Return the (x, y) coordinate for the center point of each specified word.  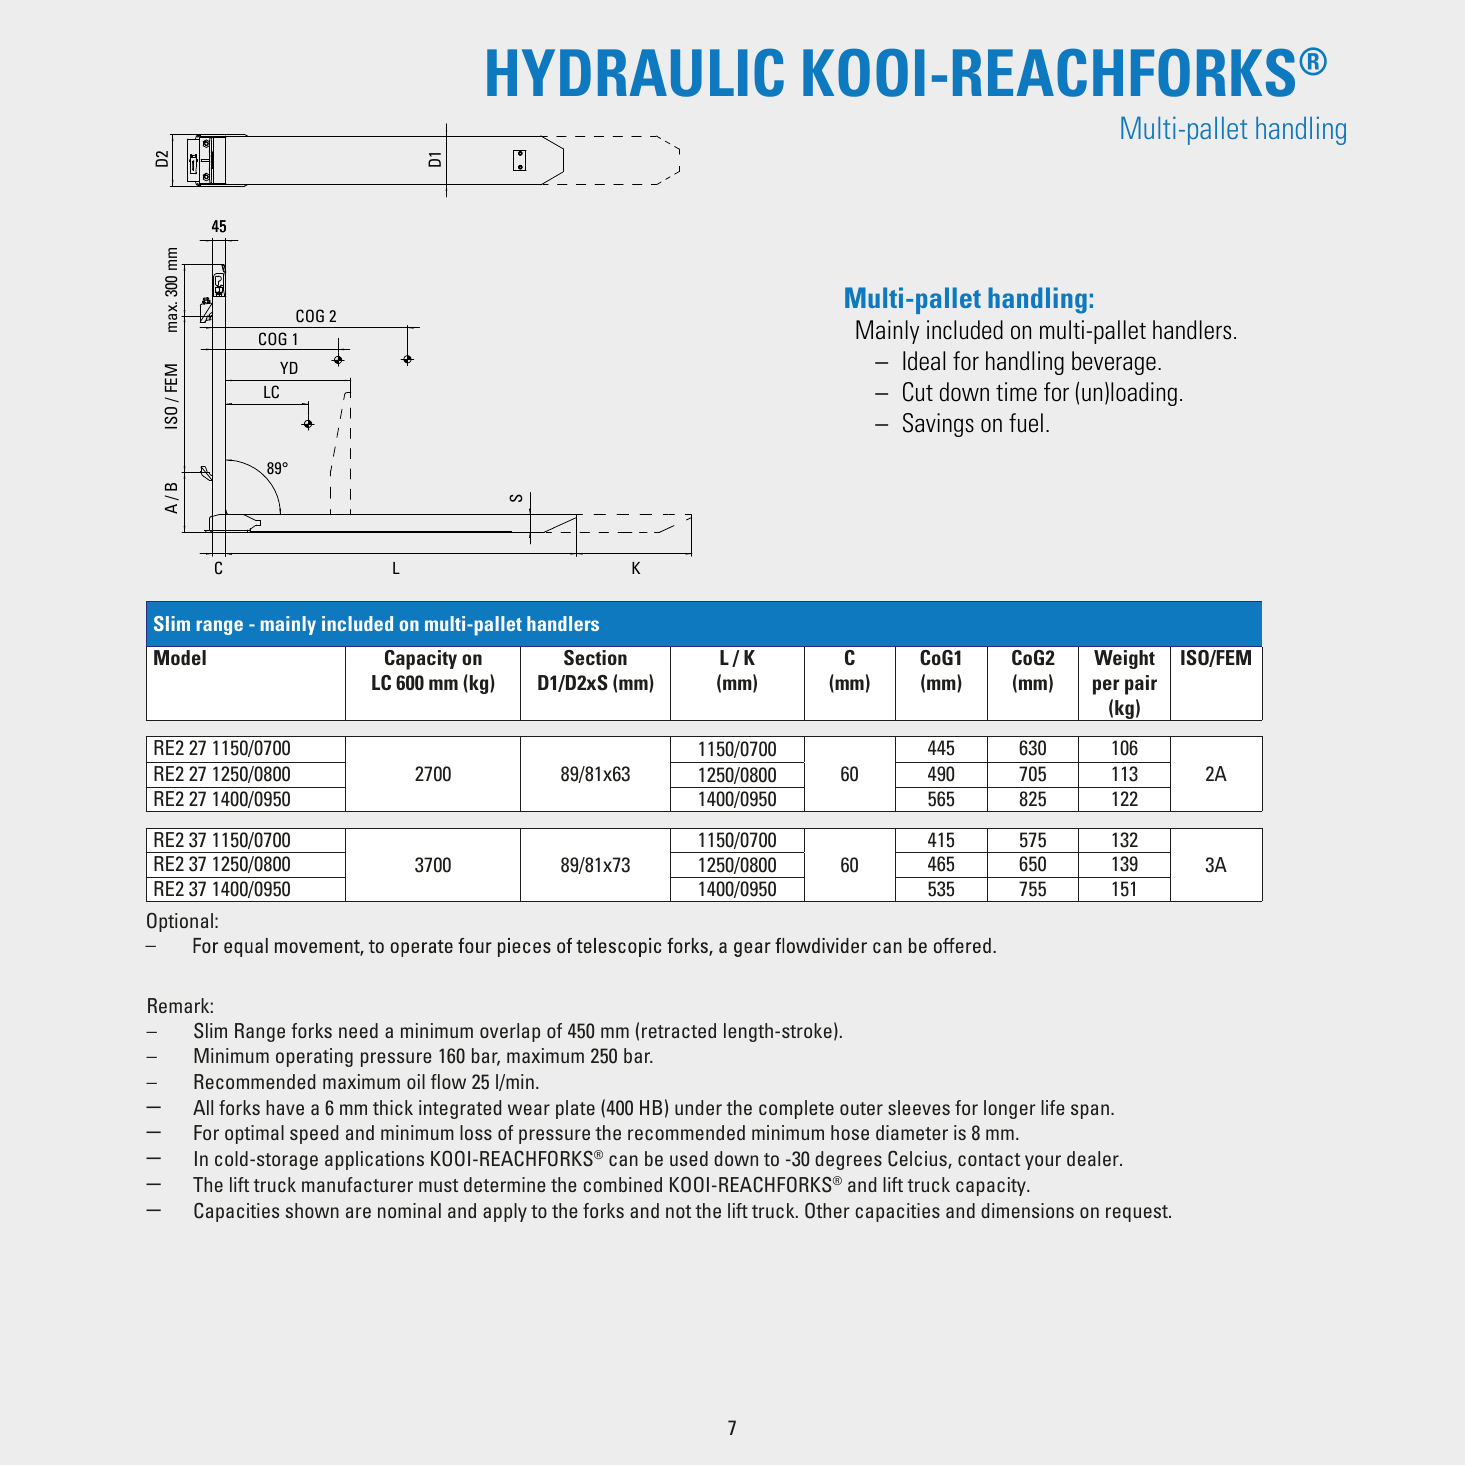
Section (595, 658)
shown (312, 1210)
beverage (1114, 363)
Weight (1124, 659)
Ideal (924, 361)
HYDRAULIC (635, 72)
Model (180, 657)
